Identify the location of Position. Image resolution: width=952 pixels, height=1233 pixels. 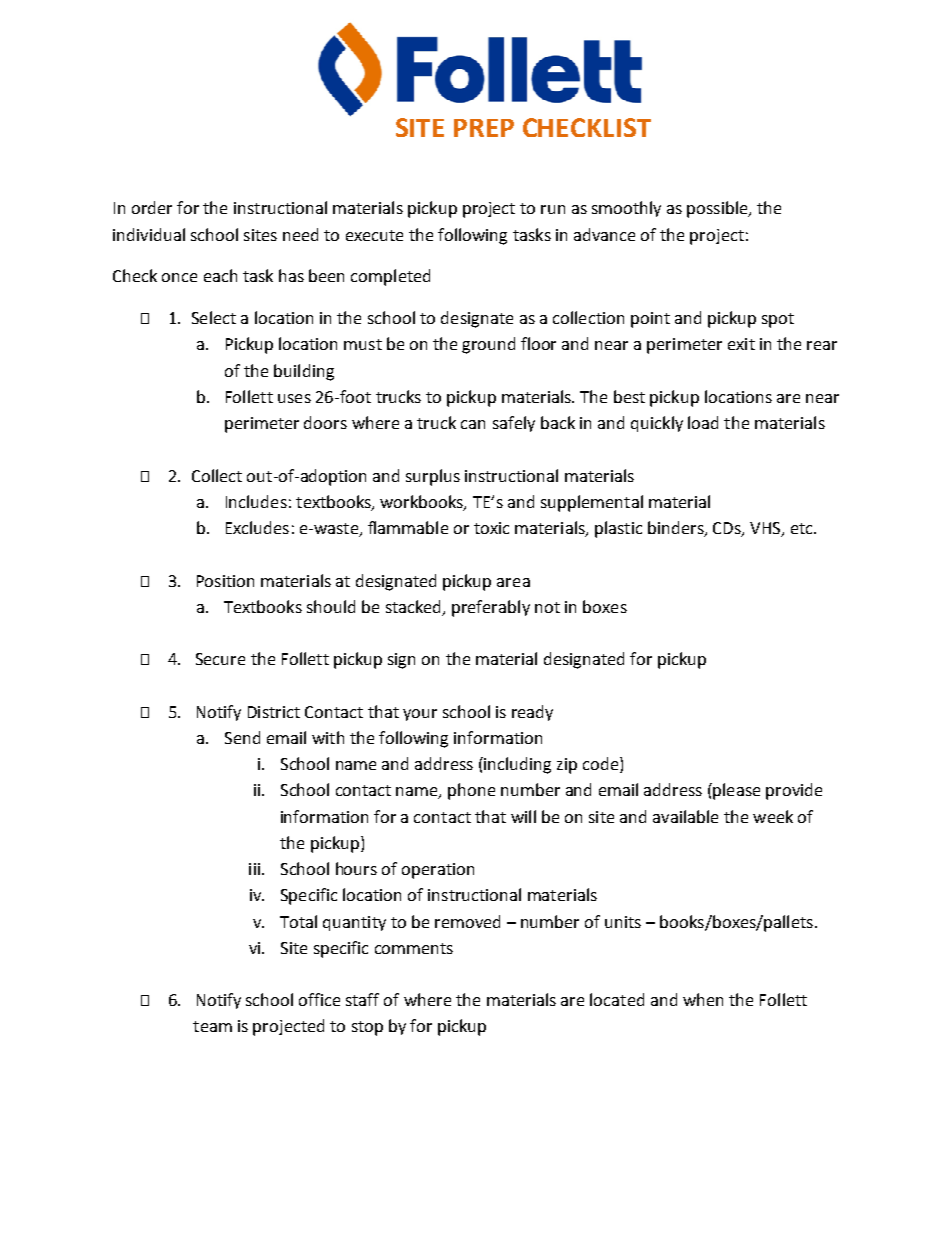
(225, 581).
